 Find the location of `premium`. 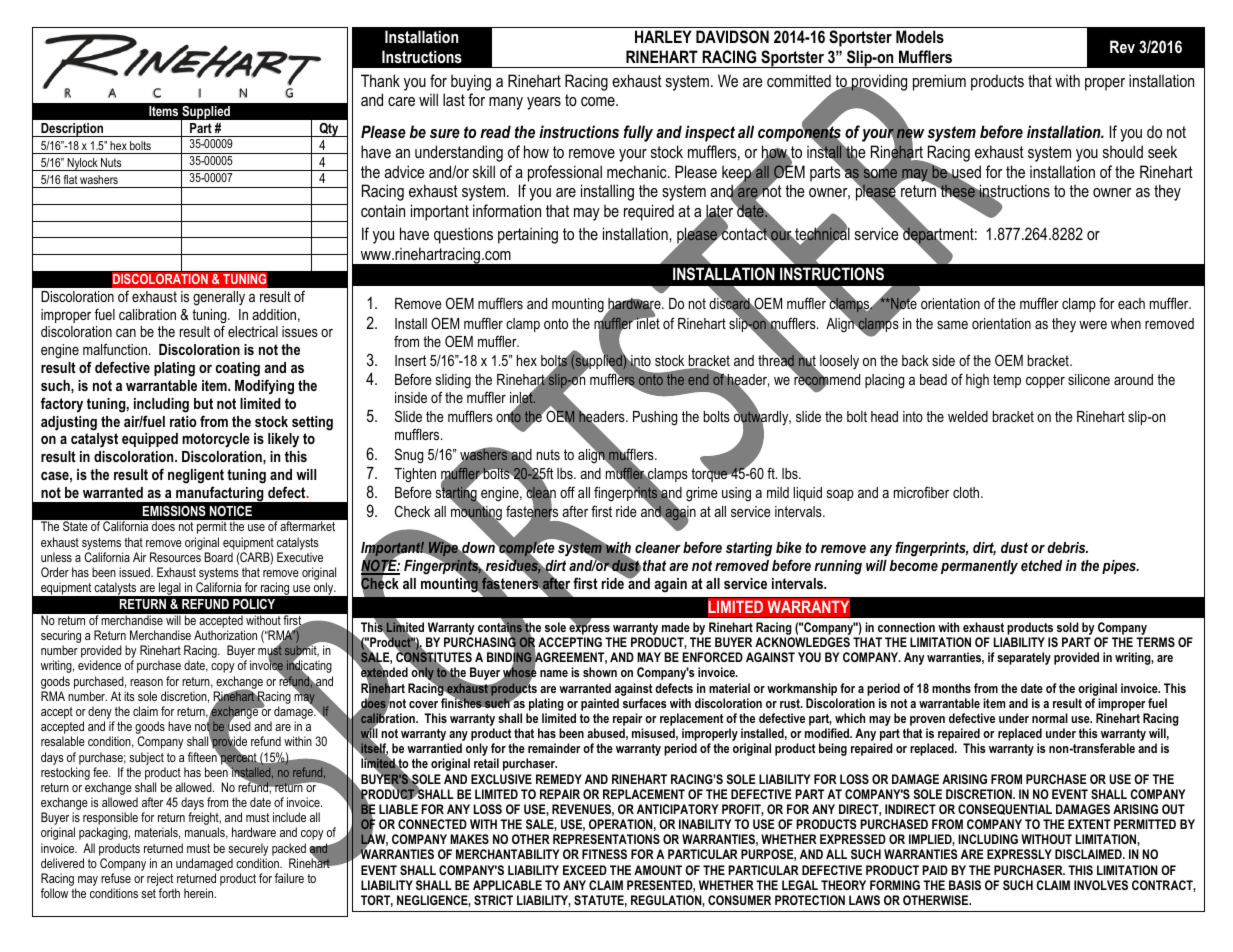

premium is located at coordinates (939, 82).
